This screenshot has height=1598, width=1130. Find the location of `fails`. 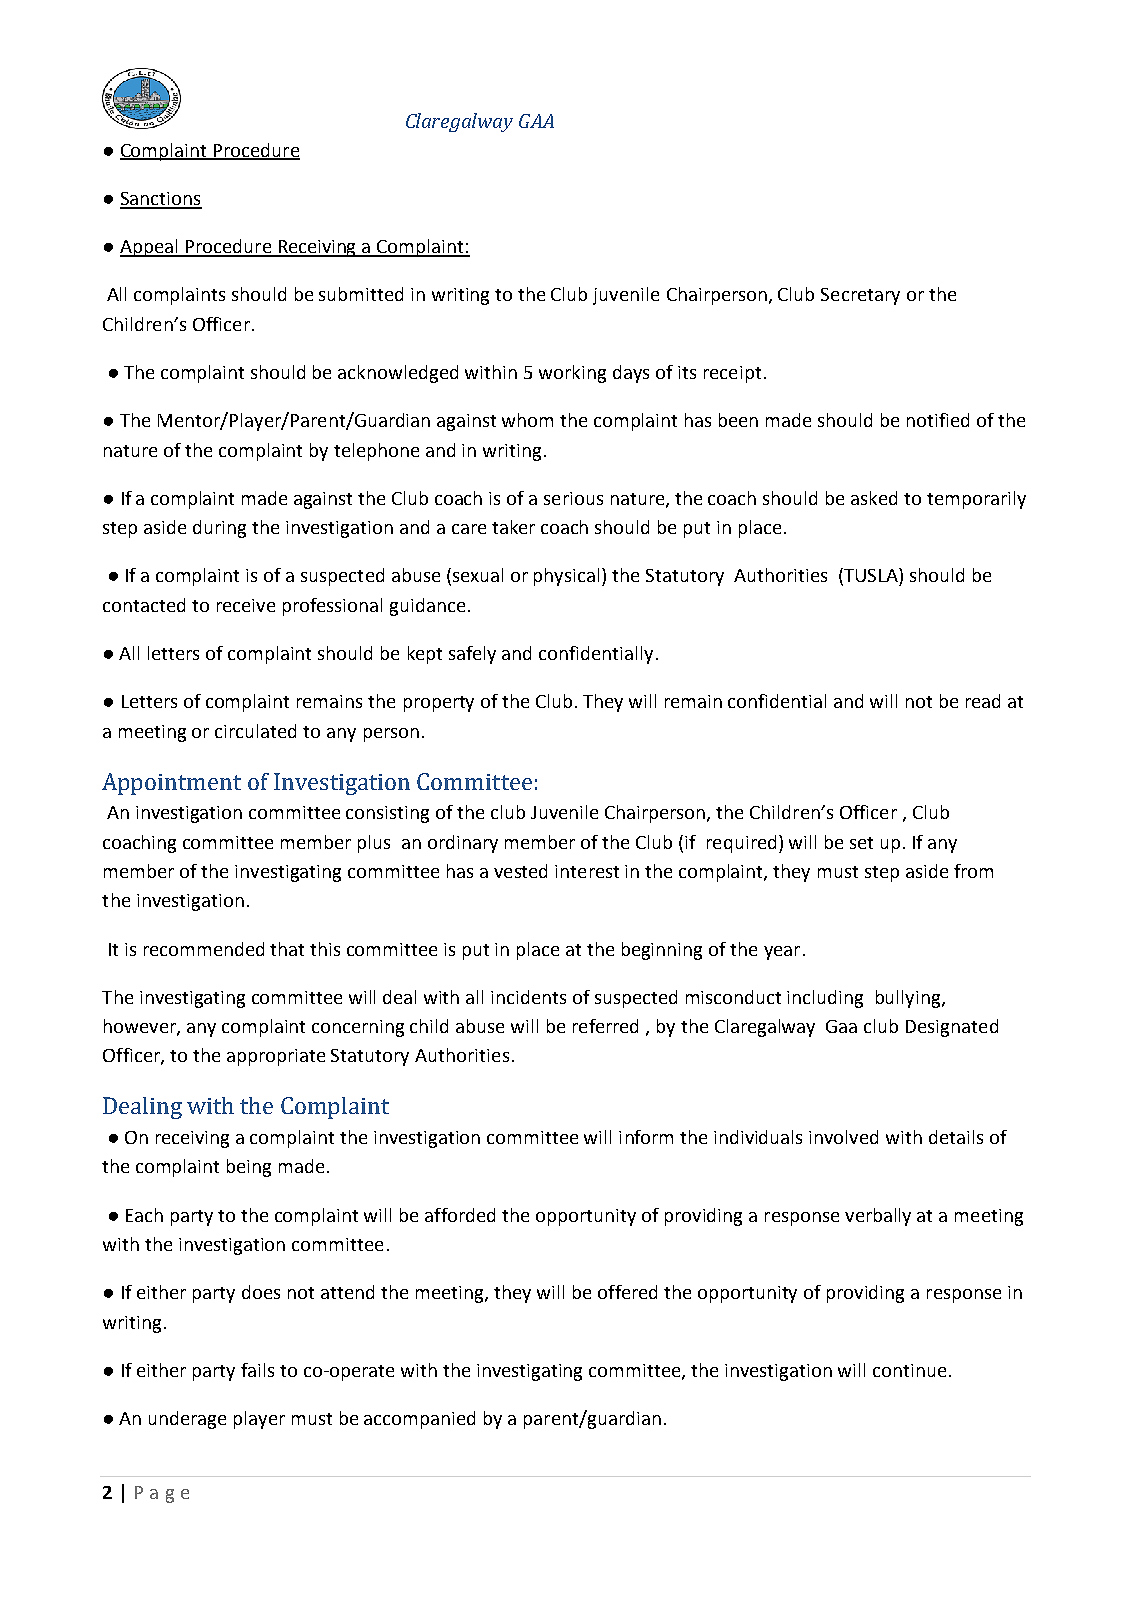

fails is located at coordinates (257, 1370).
